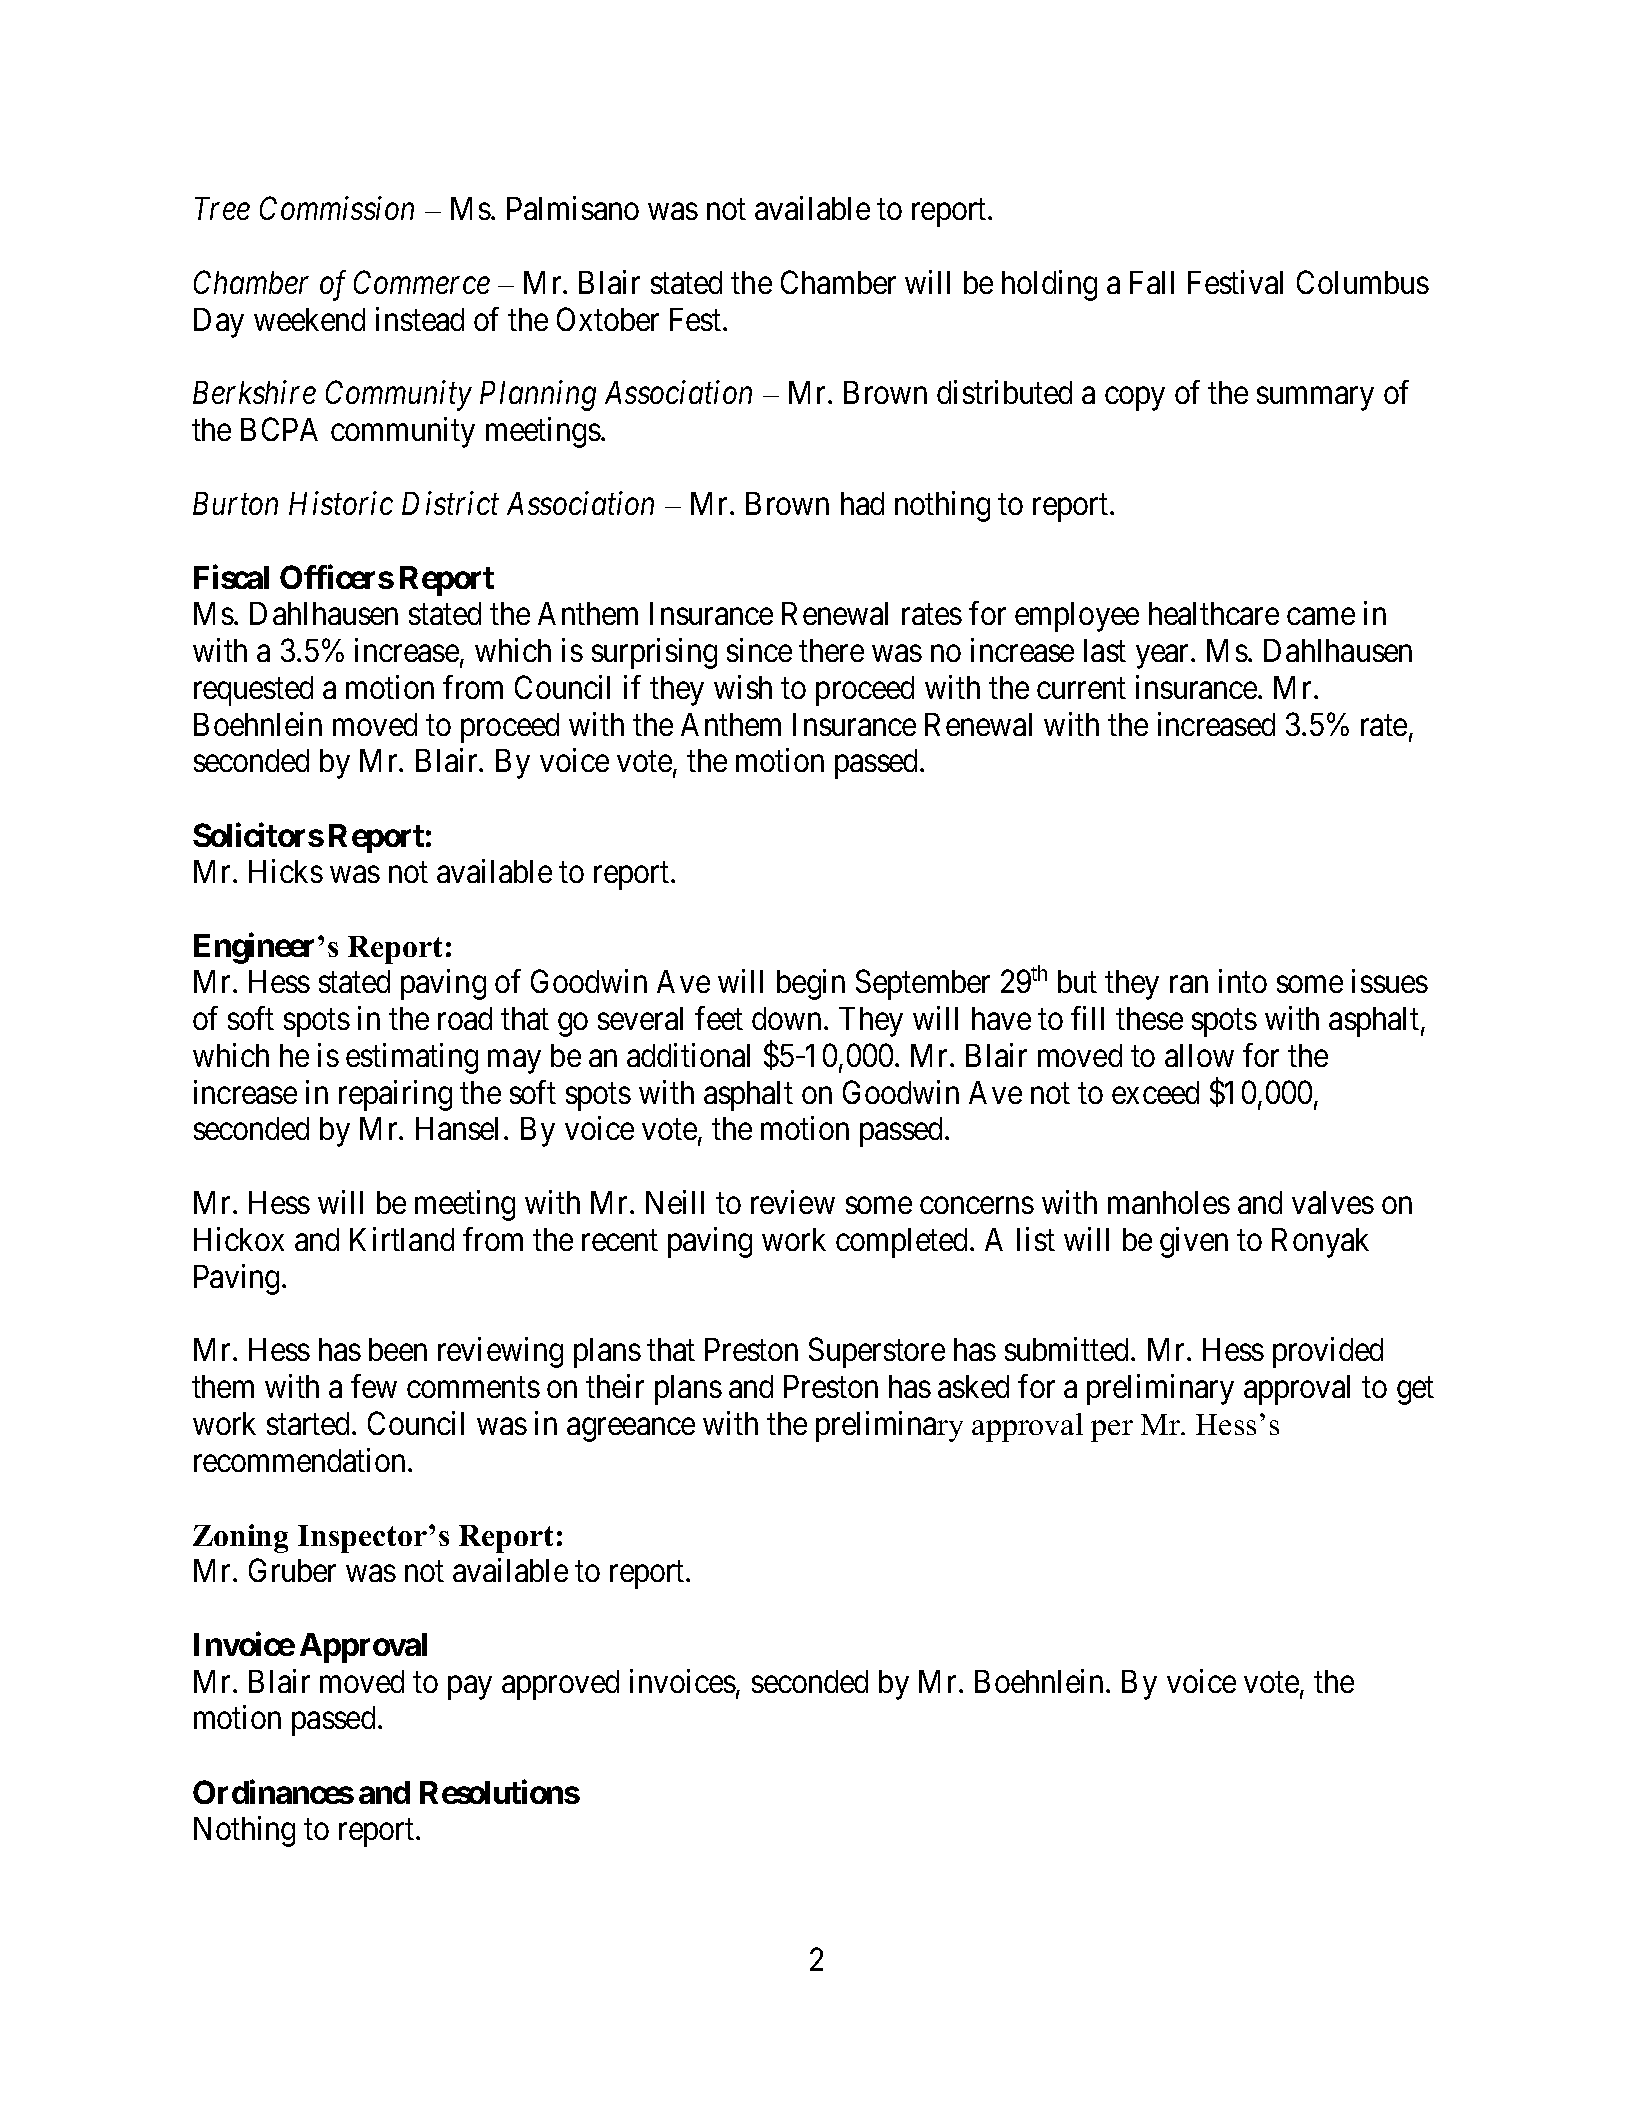 The width and height of the screenshot is (1632, 2112). I want to click on Columbus, so click(1363, 282).
